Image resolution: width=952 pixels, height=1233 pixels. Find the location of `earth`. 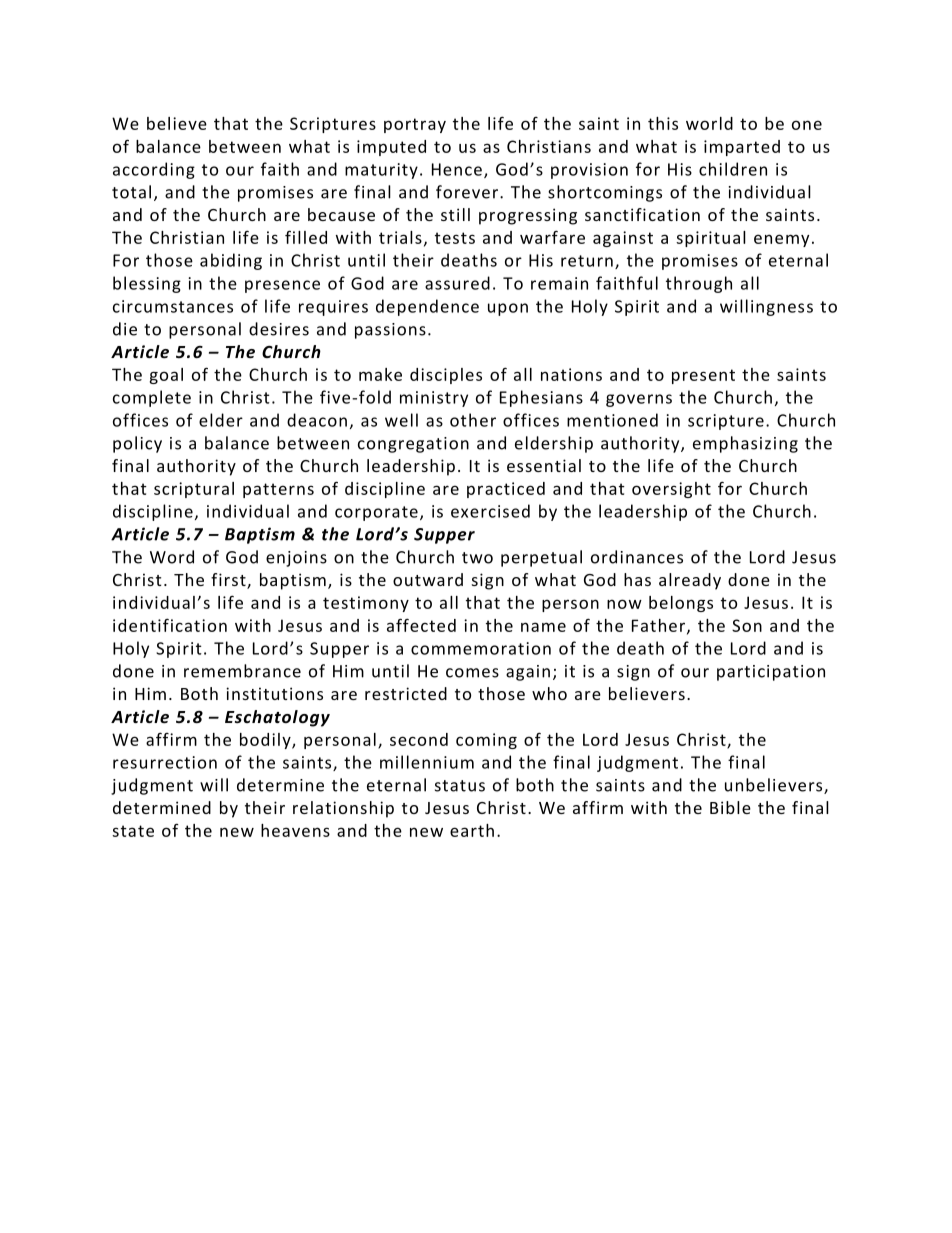

earth is located at coordinates (472, 830).
